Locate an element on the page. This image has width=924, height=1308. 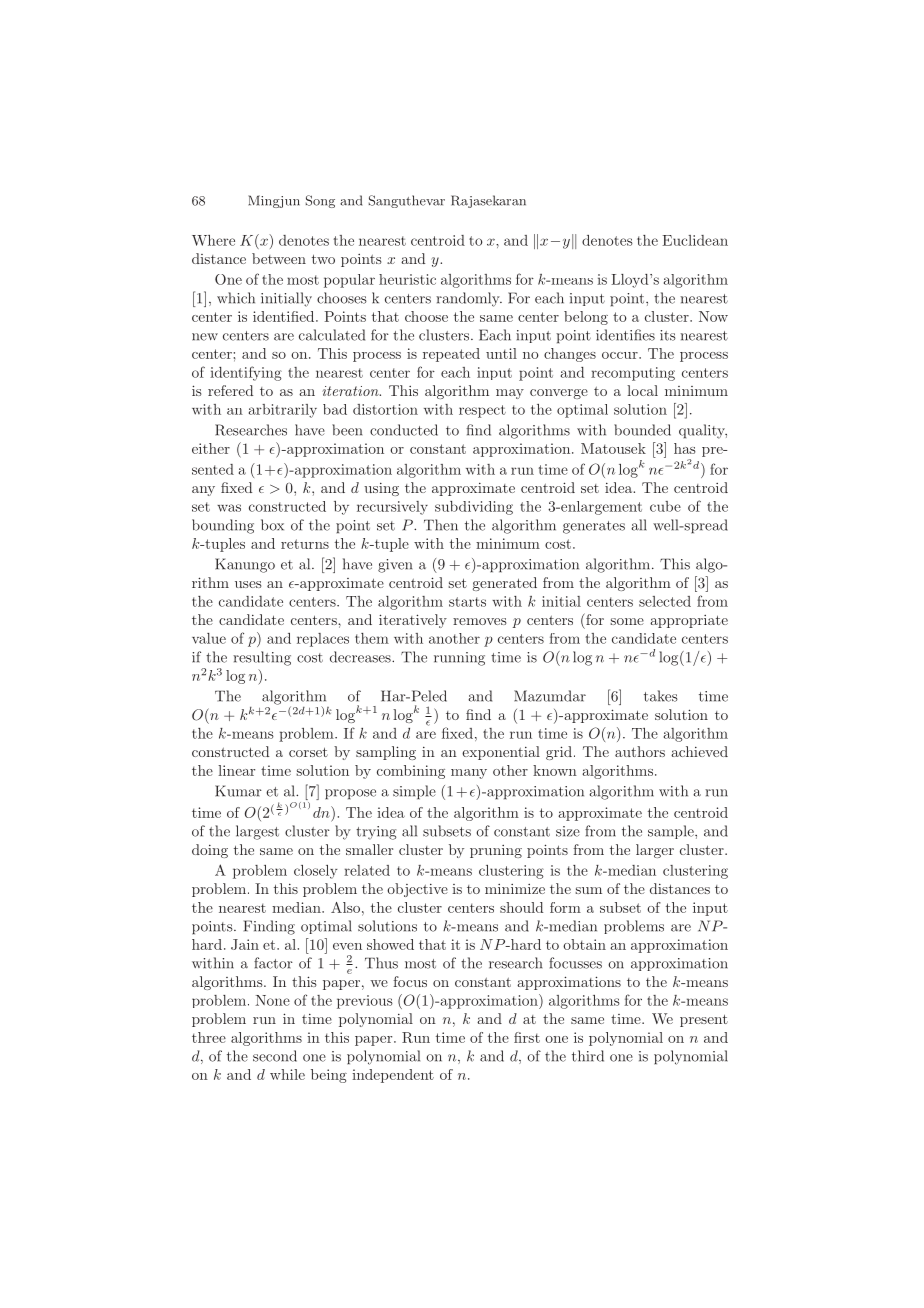
second is located at coordinates (275, 1056).
